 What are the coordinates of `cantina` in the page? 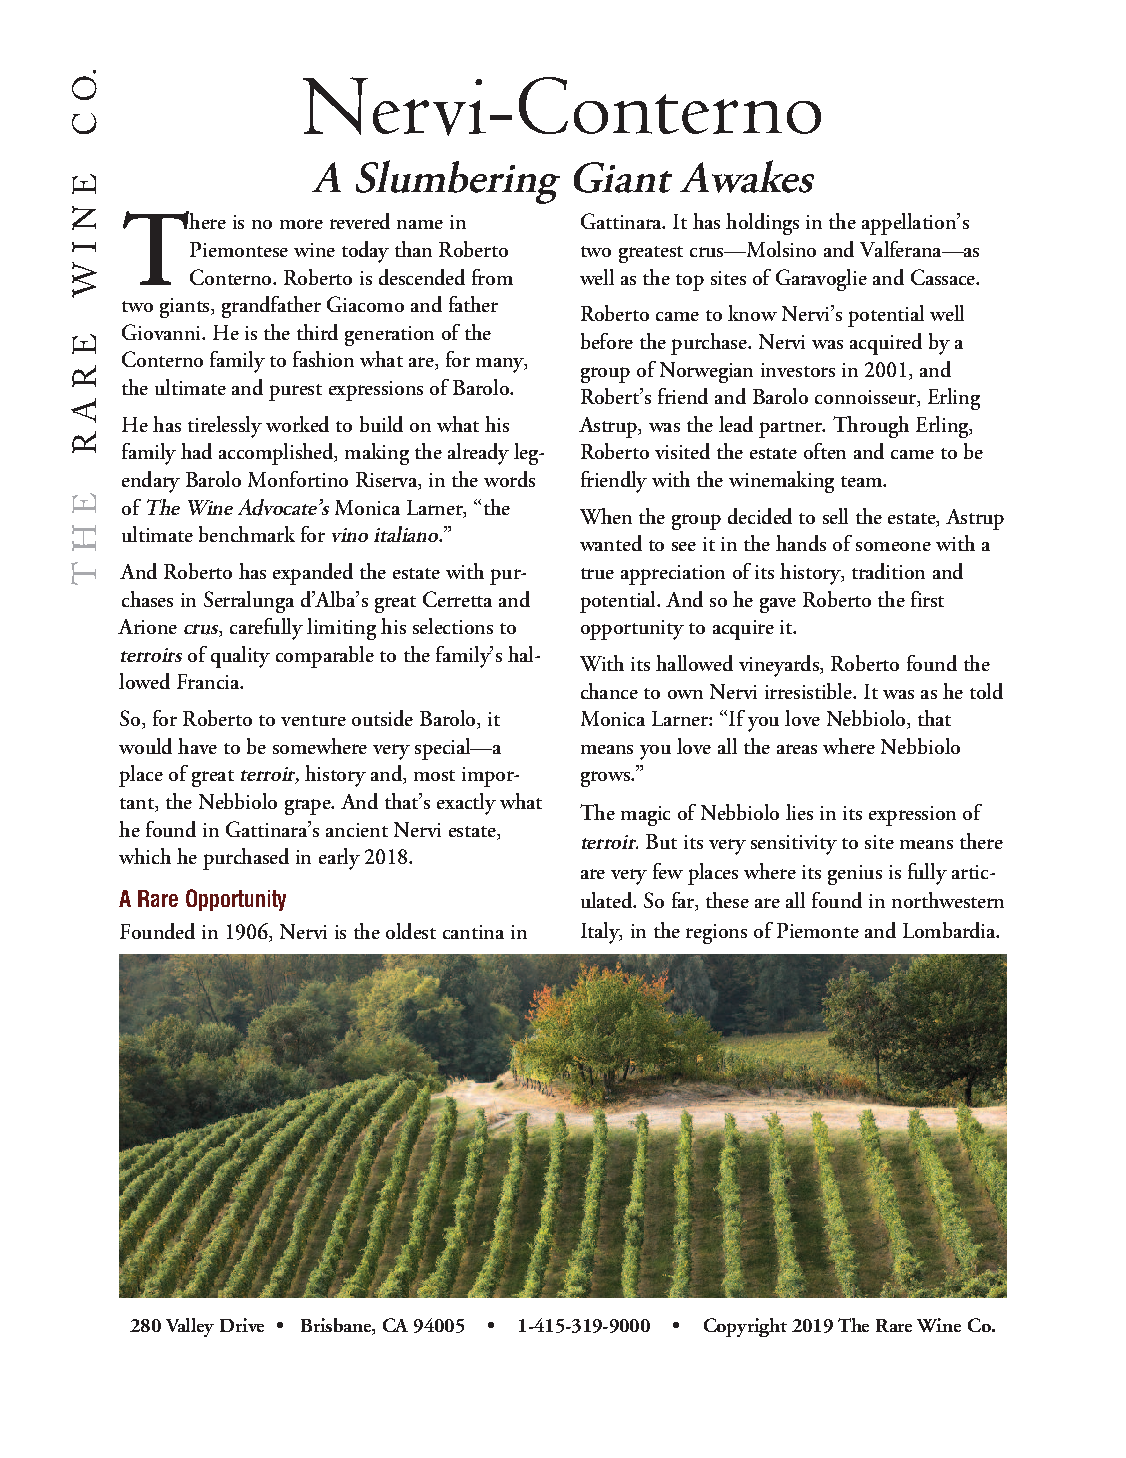 It's located at (473, 932).
